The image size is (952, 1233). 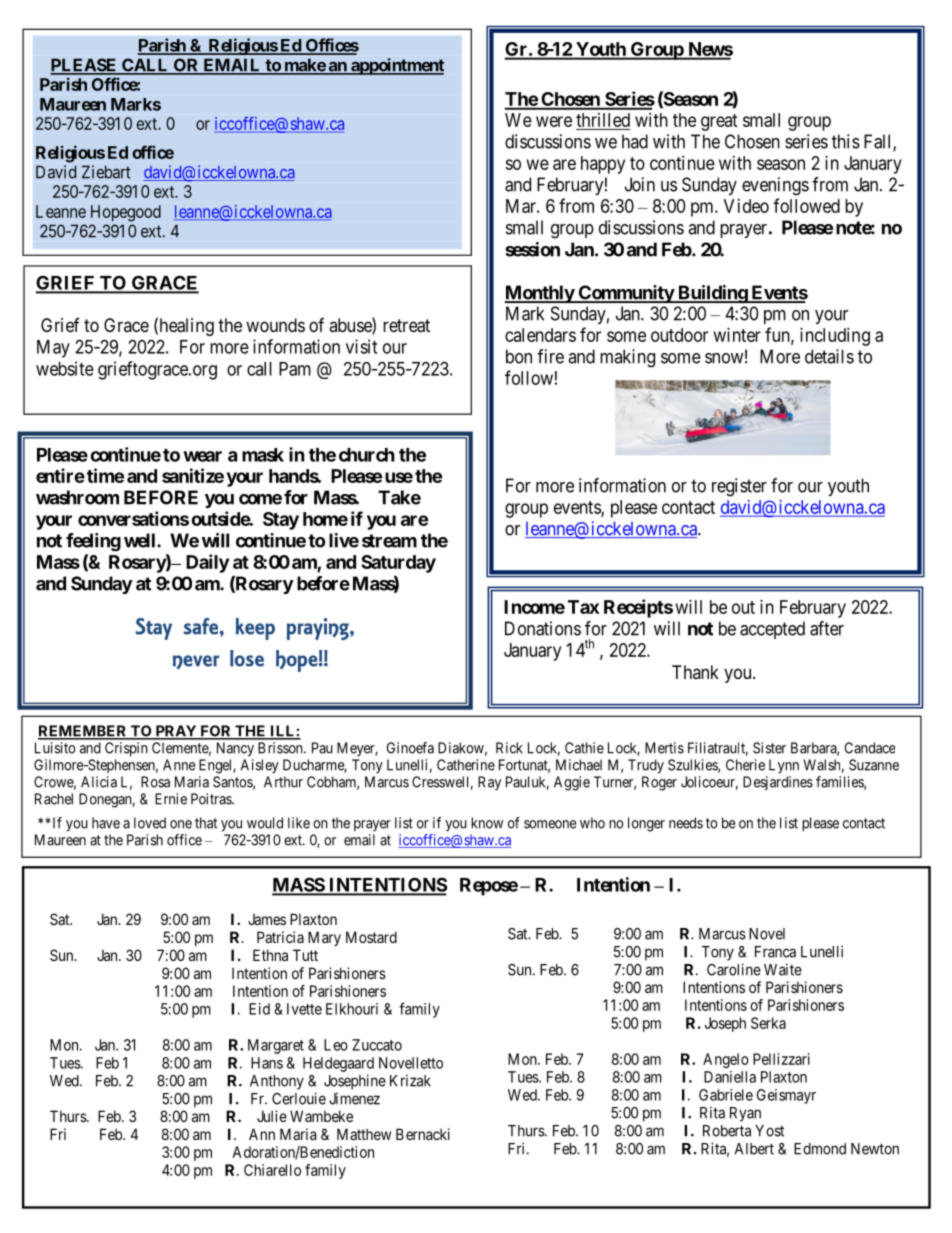 I want to click on were, so click(x=554, y=121).
